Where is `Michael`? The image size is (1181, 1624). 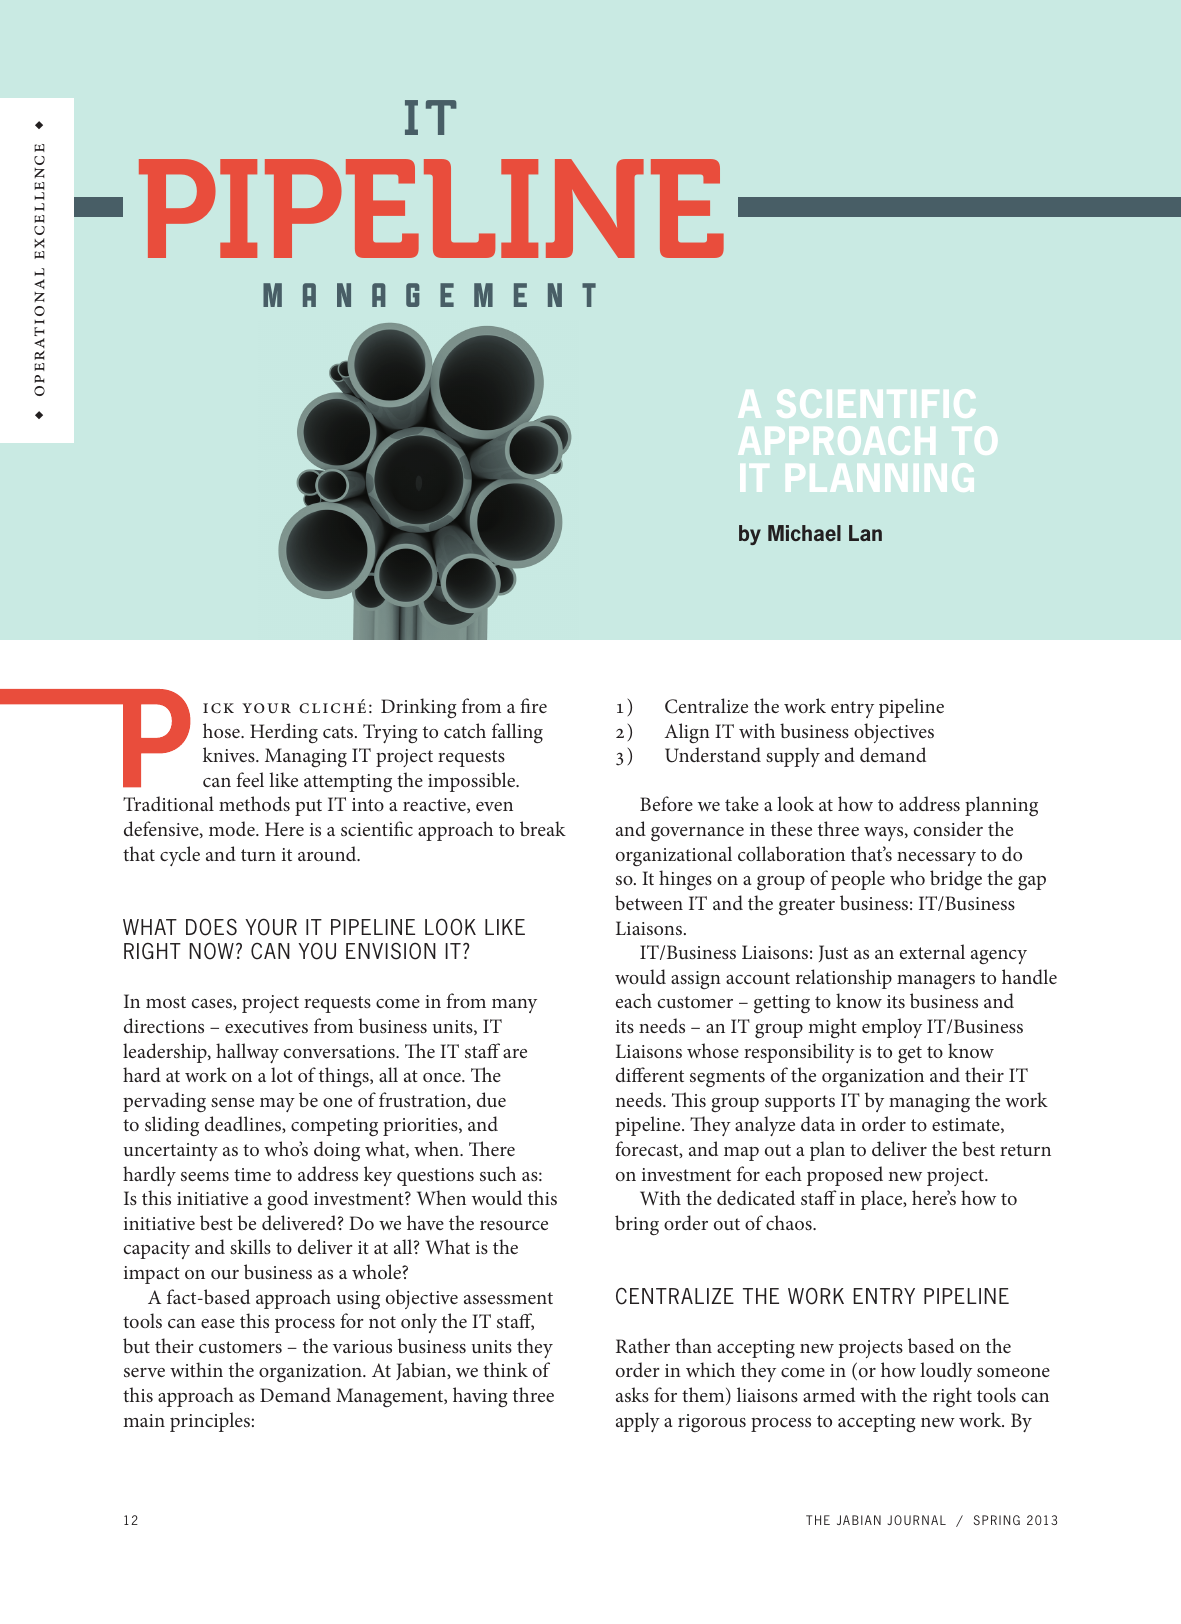
Michael is located at coordinates (804, 533).
